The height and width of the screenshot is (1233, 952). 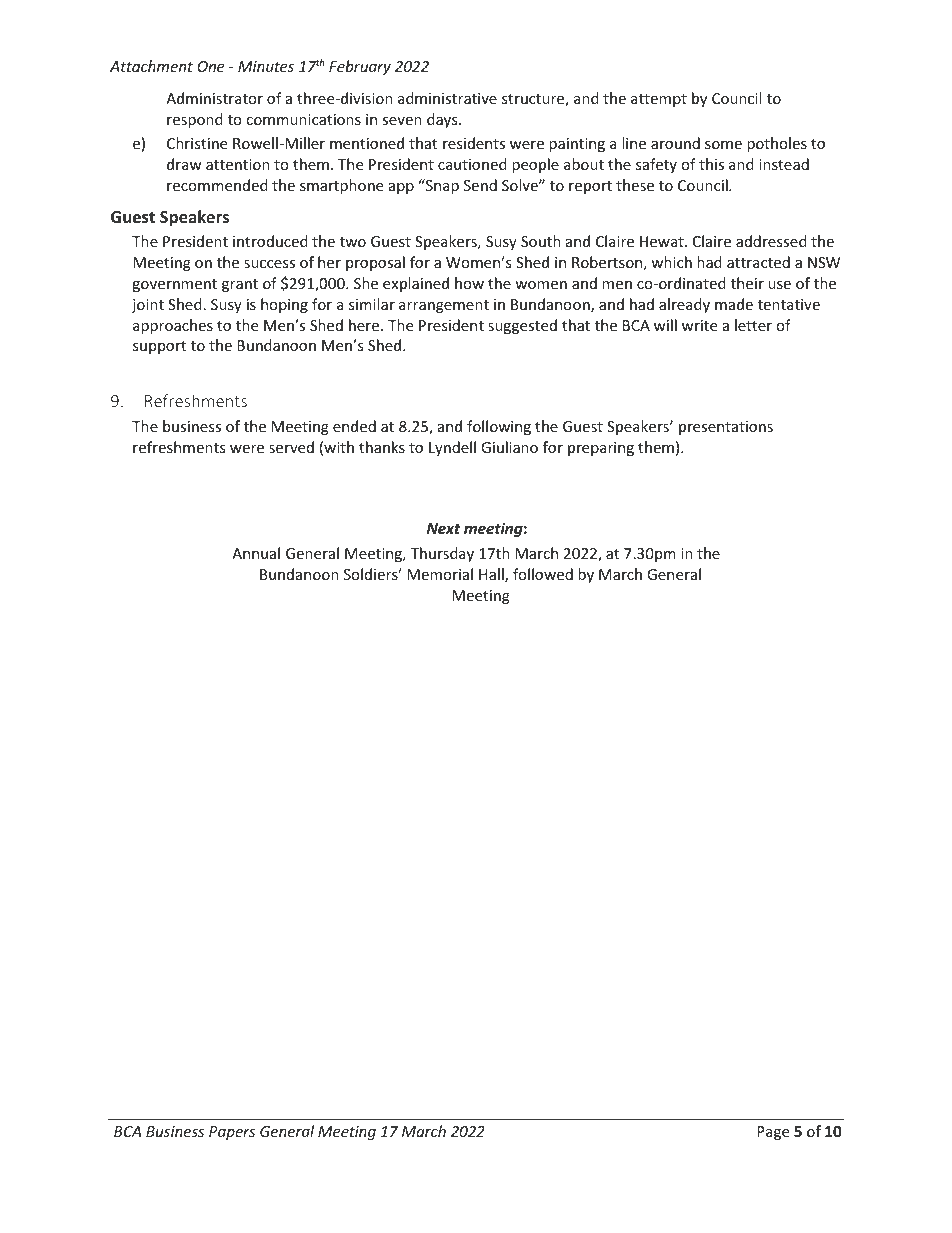 What do you see at coordinates (447, 98) in the screenshot?
I see `administrative` at bounding box center [447, 98].
